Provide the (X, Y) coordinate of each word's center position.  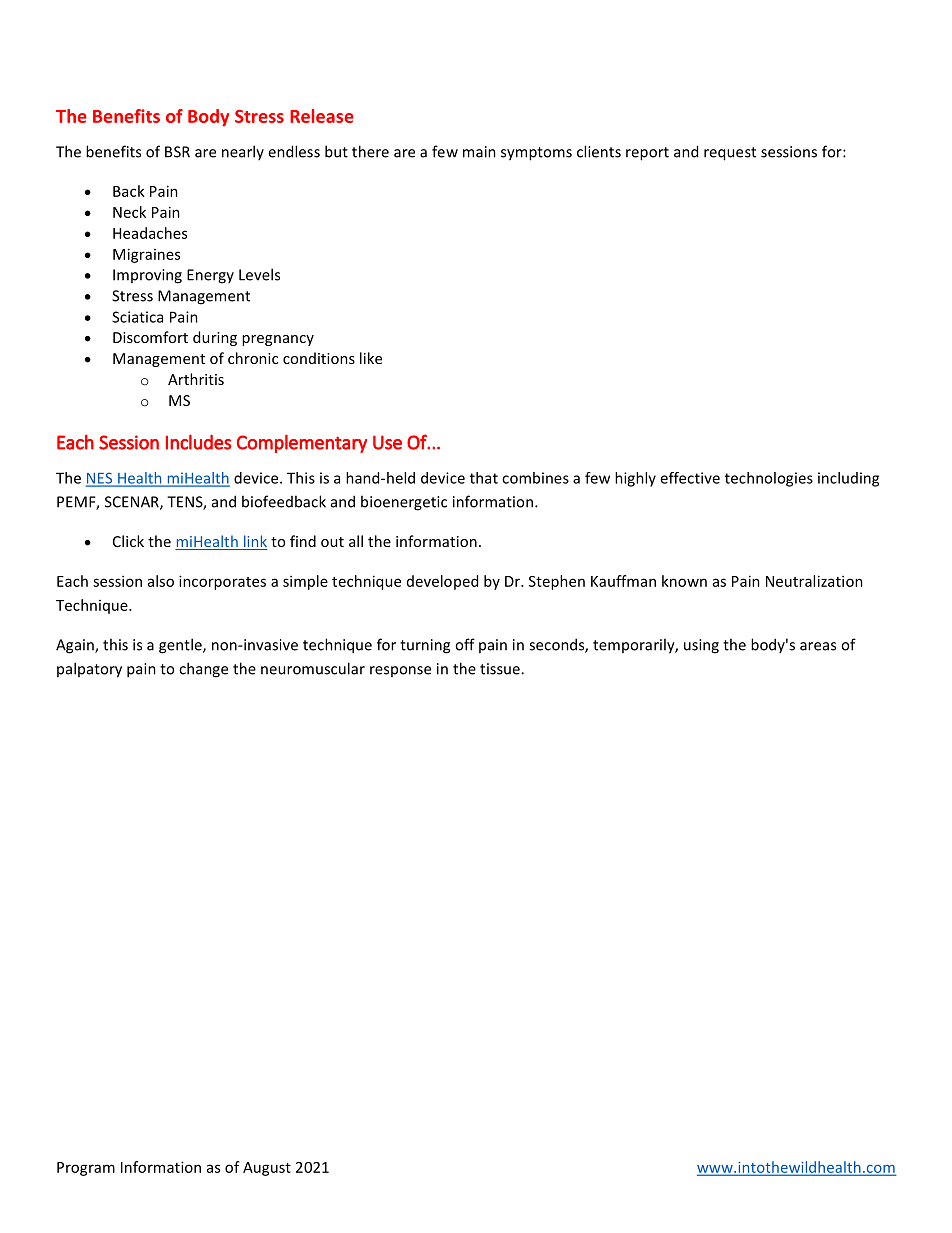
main (479, 152)
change (203, 670)
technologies (769, 479)
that (484, 478)
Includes (198, 442)
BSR (177, 152)
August (267, 1169)
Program (86, 1169)
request (730, 154)
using (701, 646)
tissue (501, 669)
